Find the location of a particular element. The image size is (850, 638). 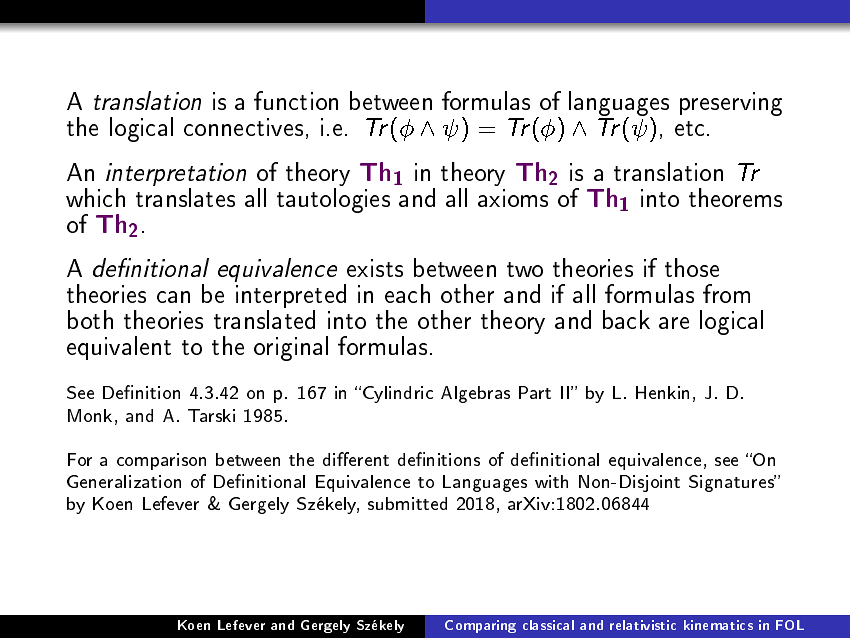

equivalent is located at coordinates (119, 348).
